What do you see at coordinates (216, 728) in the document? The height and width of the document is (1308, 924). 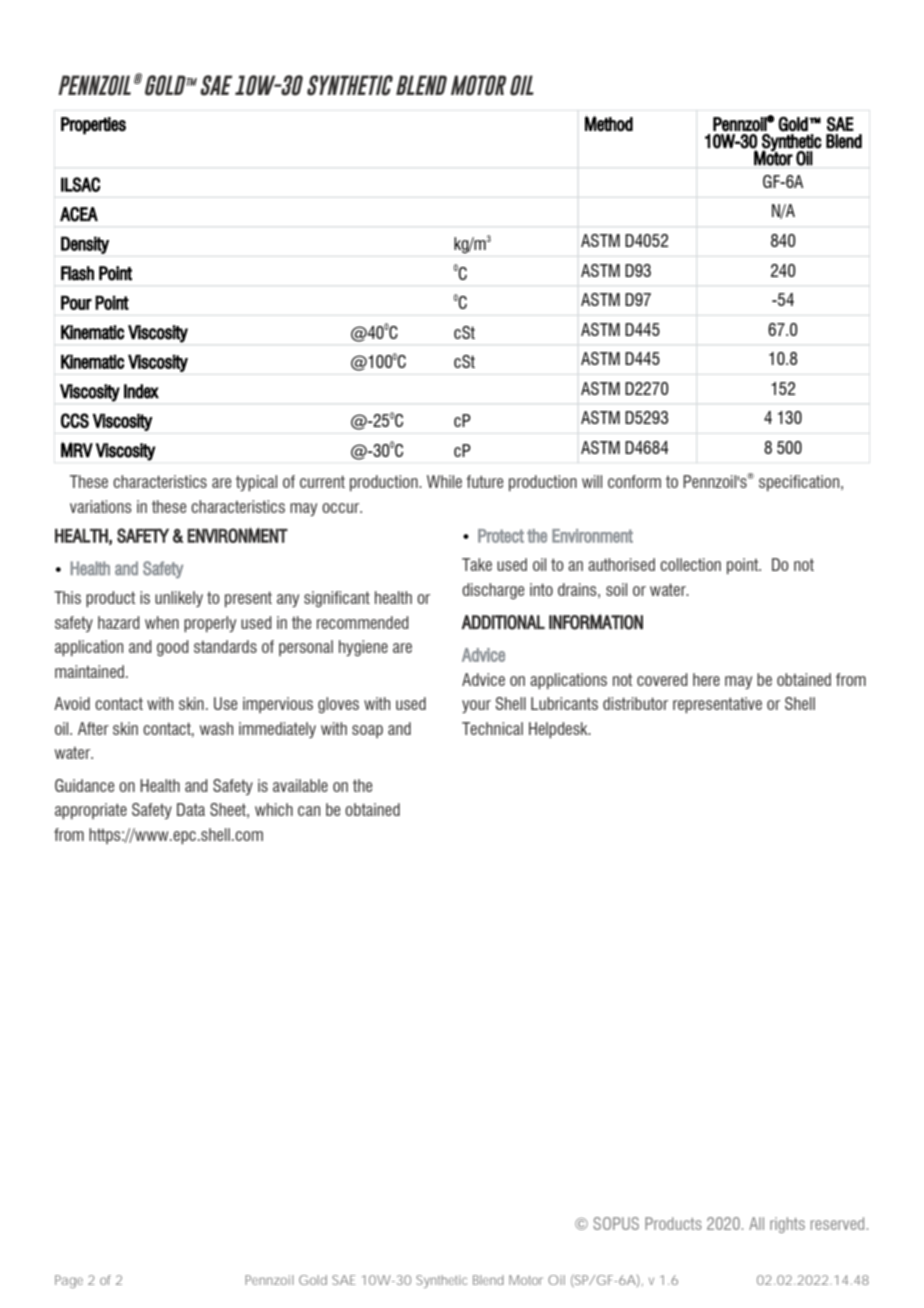 I see `wash` at bounding box center [216, 728].
